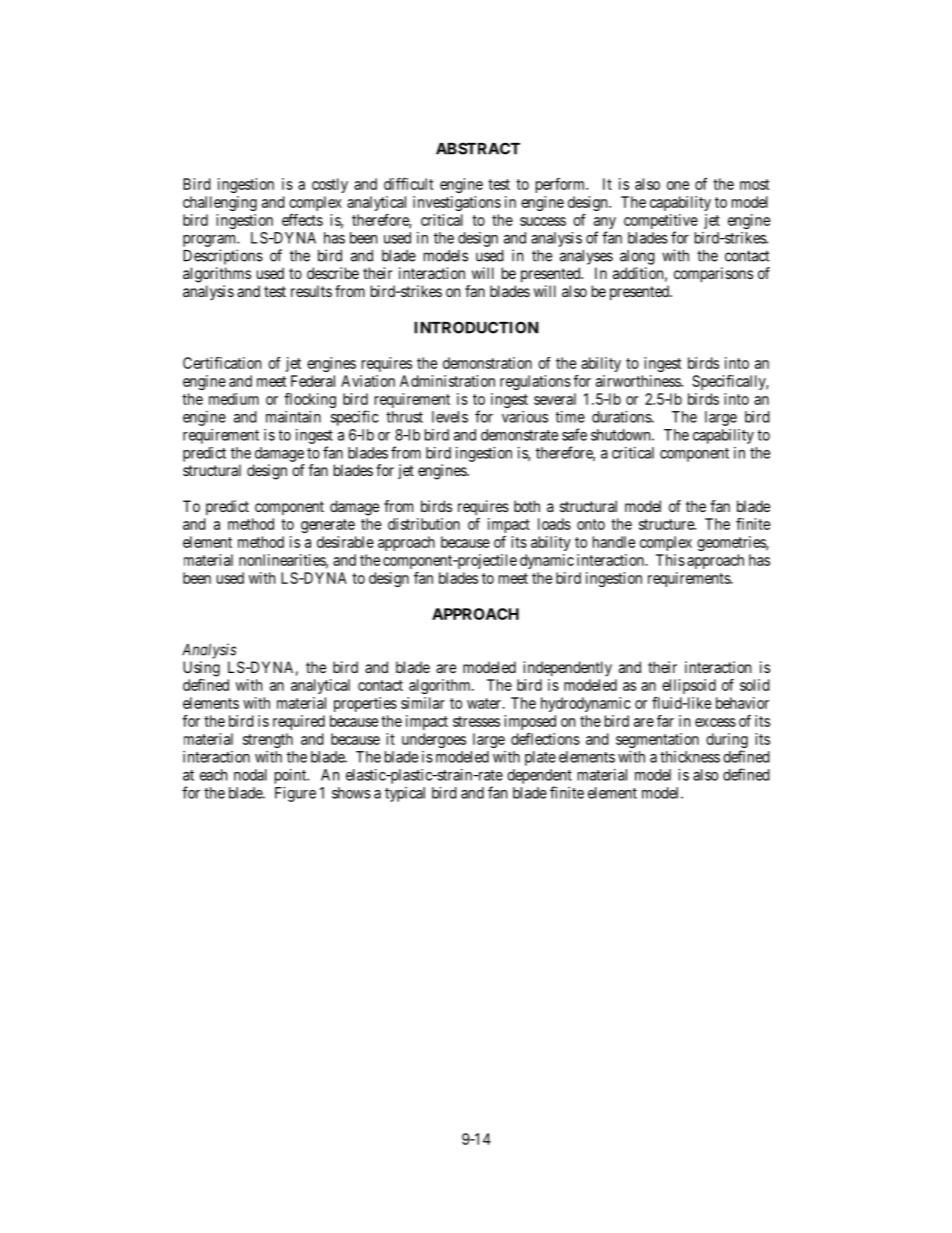  What do you see at coordinates (201, 669) in the document?
I see `Using` at bounding box center [201, 669].
